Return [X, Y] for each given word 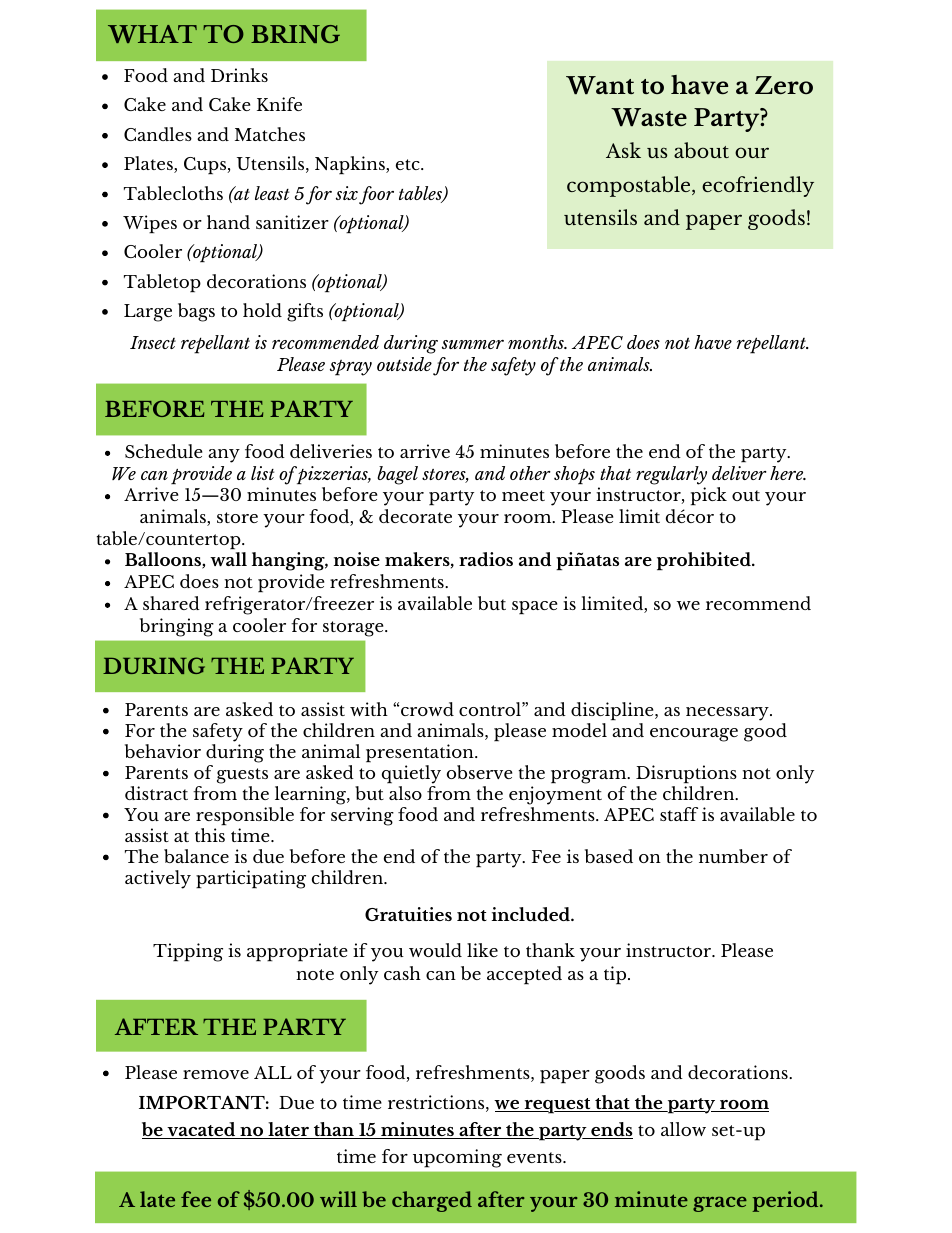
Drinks [239, 75]
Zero [784, 85]
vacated [201, 1130]
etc [409, 164]
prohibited [705, 561]
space [534, 607]
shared [171, 603]
